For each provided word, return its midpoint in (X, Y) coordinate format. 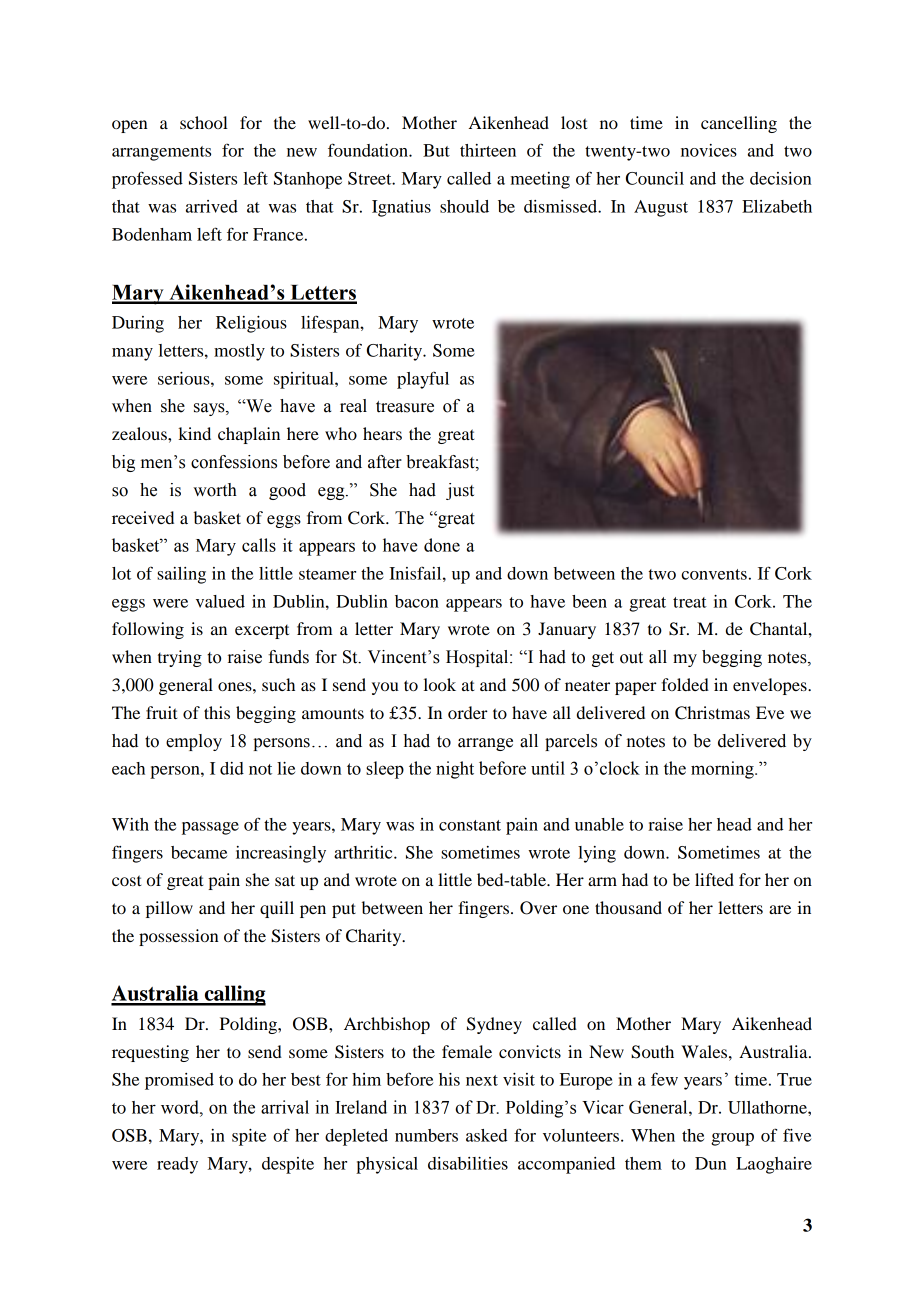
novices (709, 150)
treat (690, 602)
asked (486, 1135)
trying (180, 658)
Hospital (478, 658)
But (436, 150)
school (204, 122)
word (181, 1107)
